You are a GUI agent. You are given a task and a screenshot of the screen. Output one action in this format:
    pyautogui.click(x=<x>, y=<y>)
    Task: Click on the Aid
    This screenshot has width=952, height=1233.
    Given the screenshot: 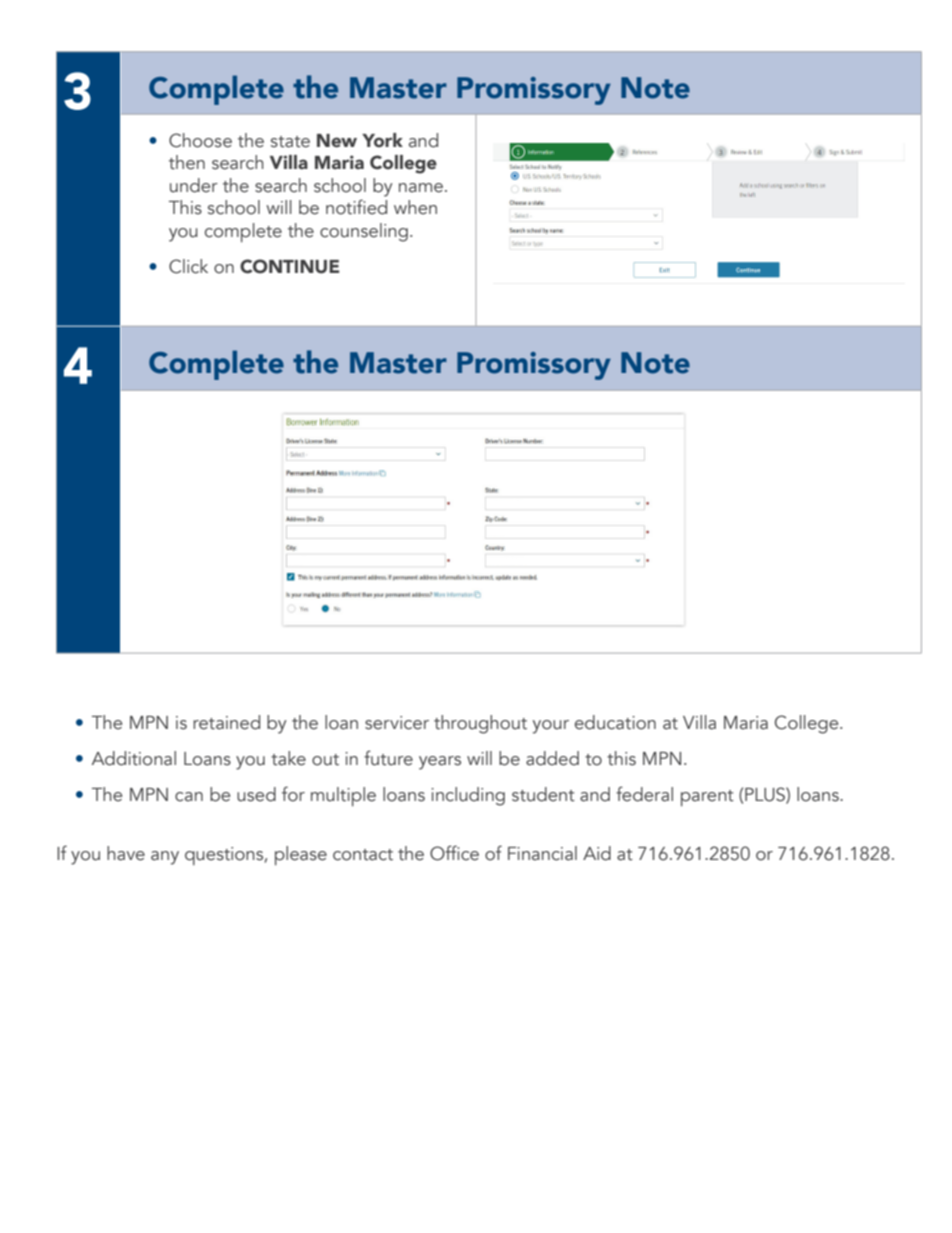 What is the action you would take?
    pyautogui.click(x=597, y=853)
